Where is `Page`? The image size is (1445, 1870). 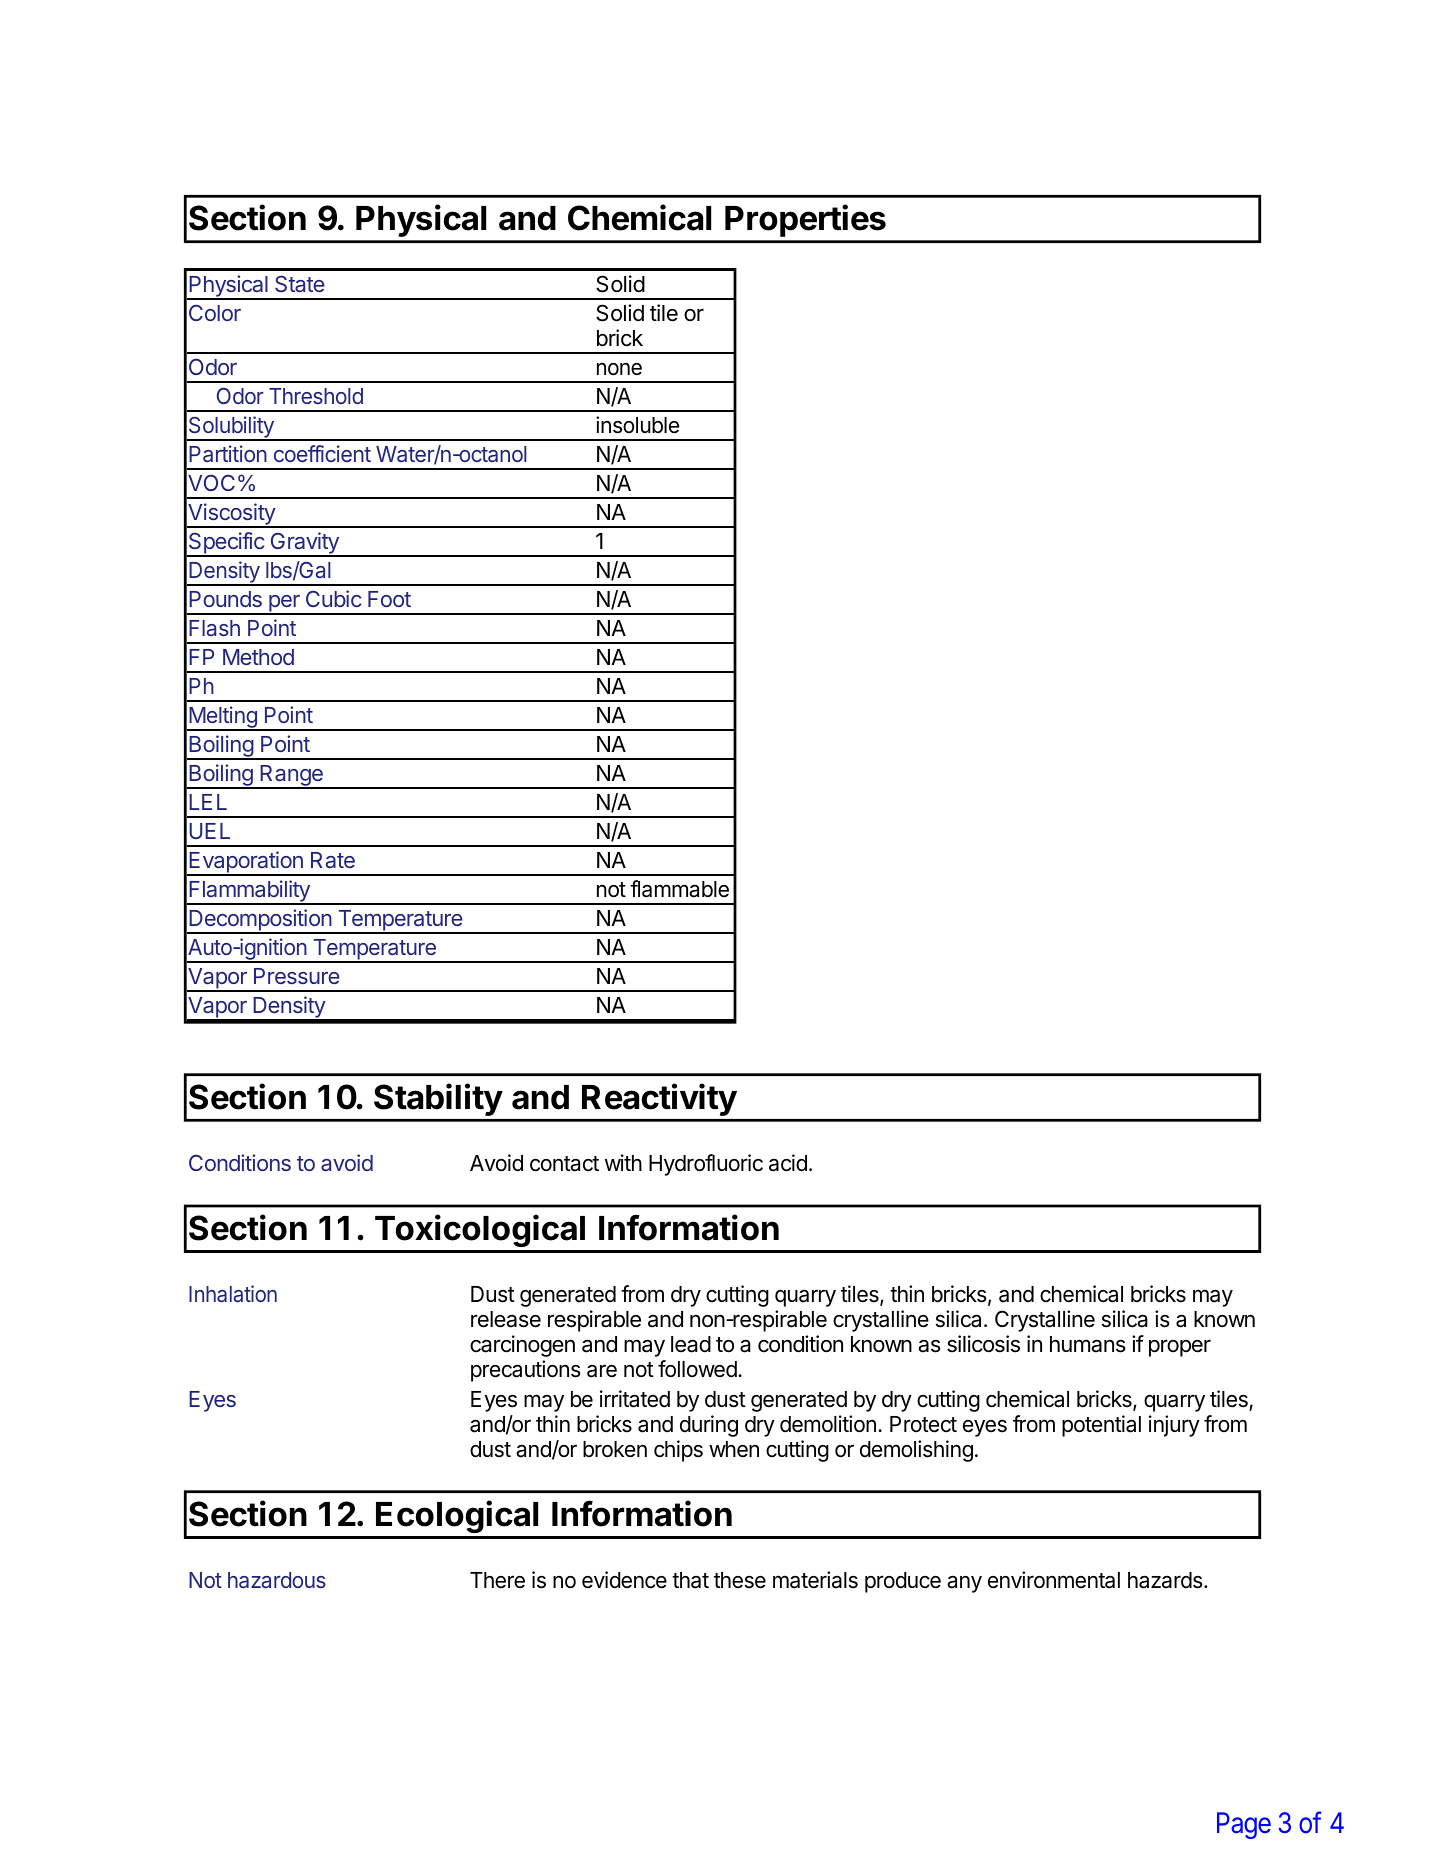
Page is located at coordinates (1244, 1825).
